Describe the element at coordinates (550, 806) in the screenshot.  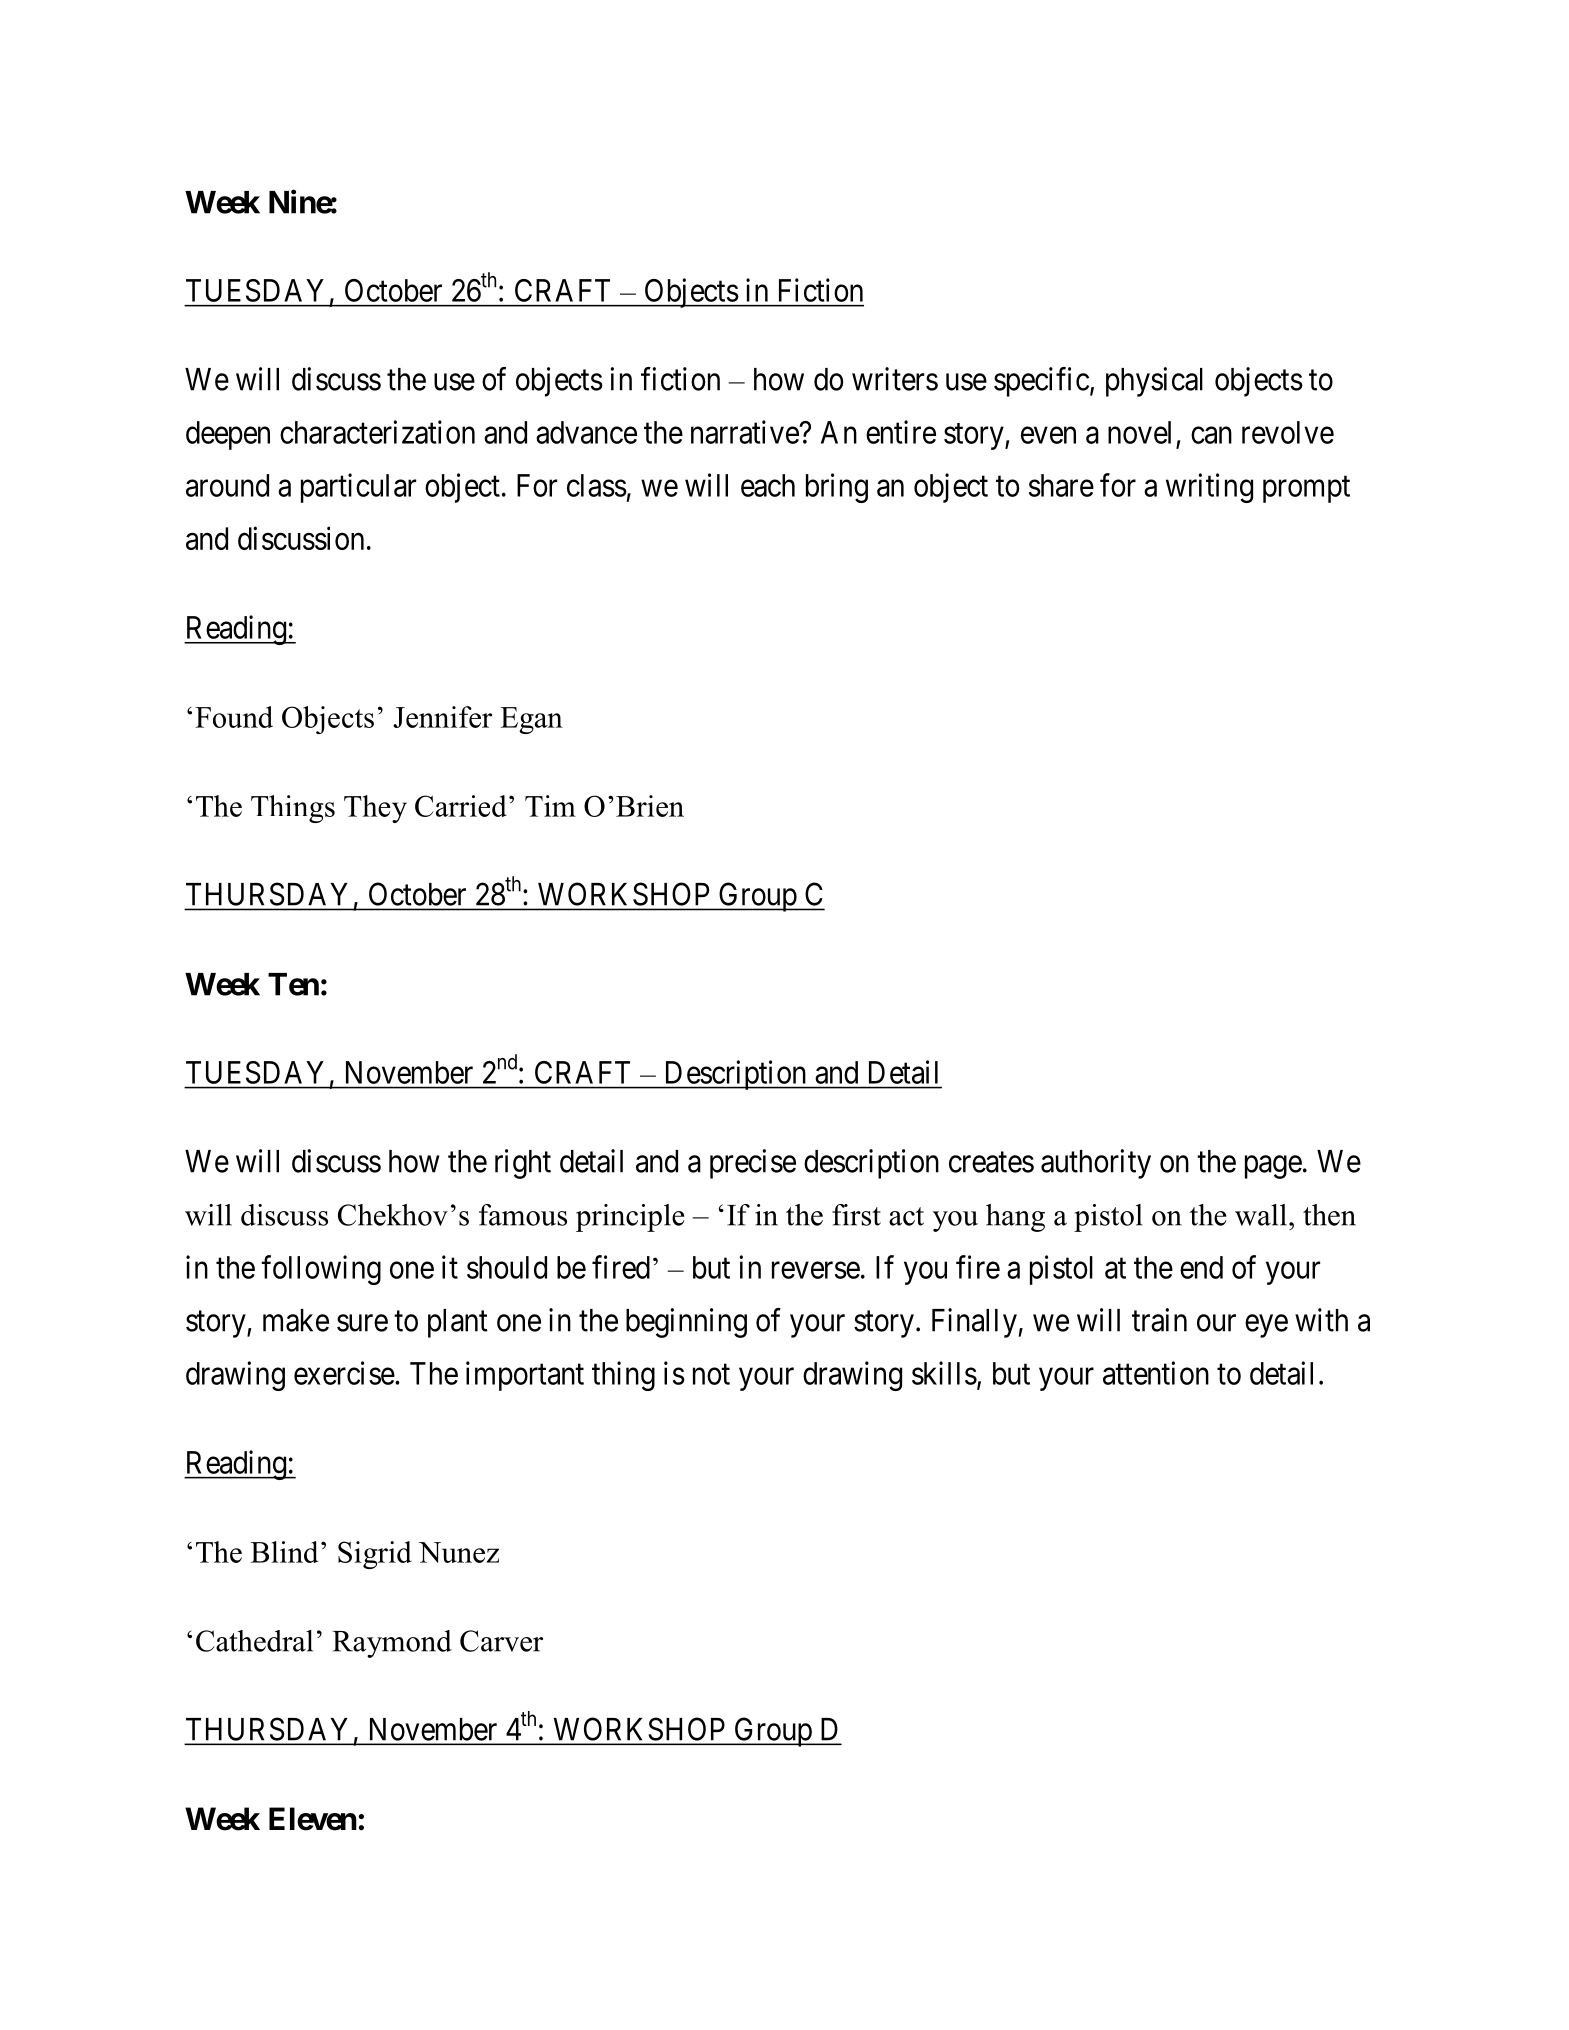
I see `Tim` at that location.
